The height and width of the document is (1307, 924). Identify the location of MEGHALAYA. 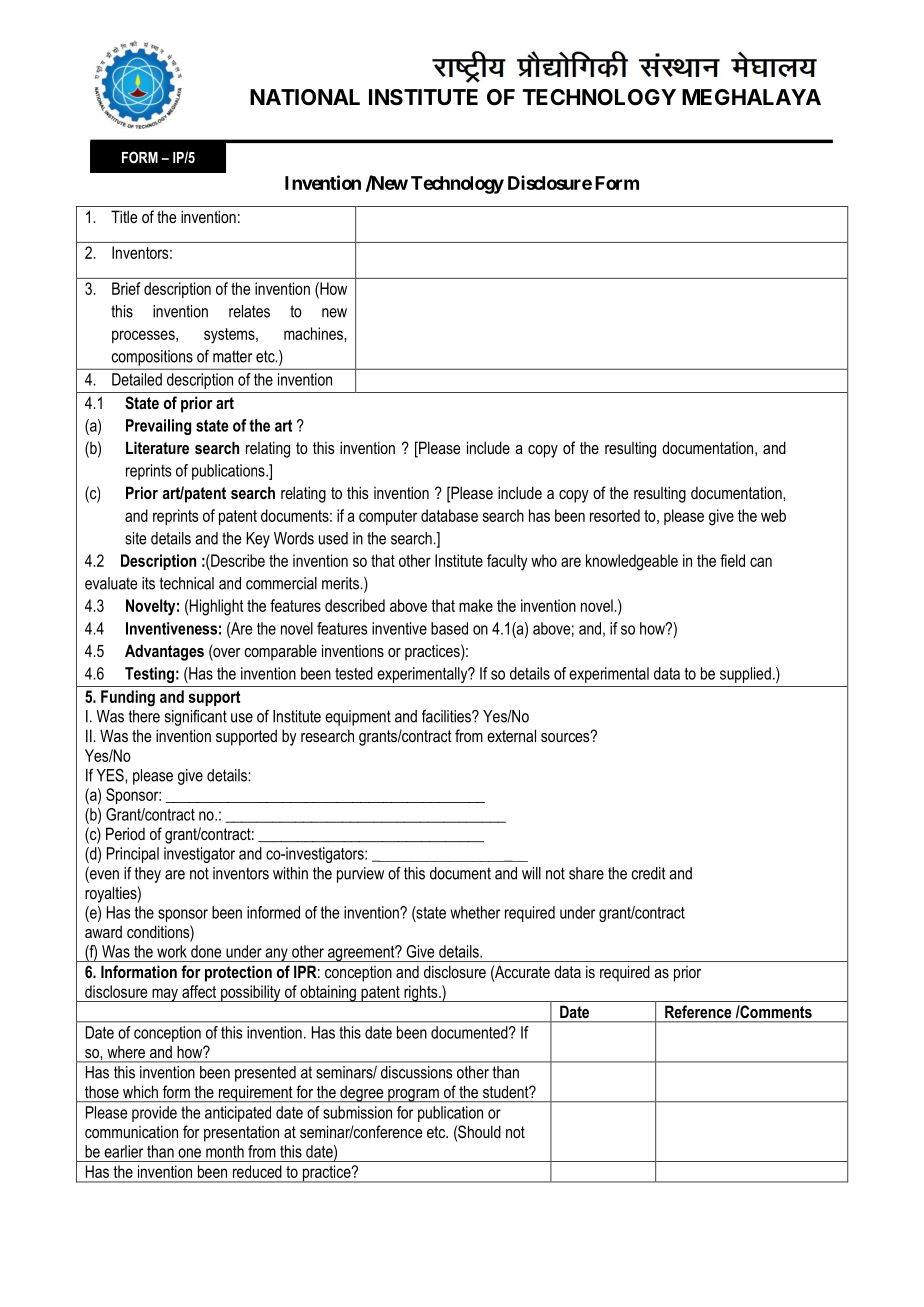
(751, 97).
